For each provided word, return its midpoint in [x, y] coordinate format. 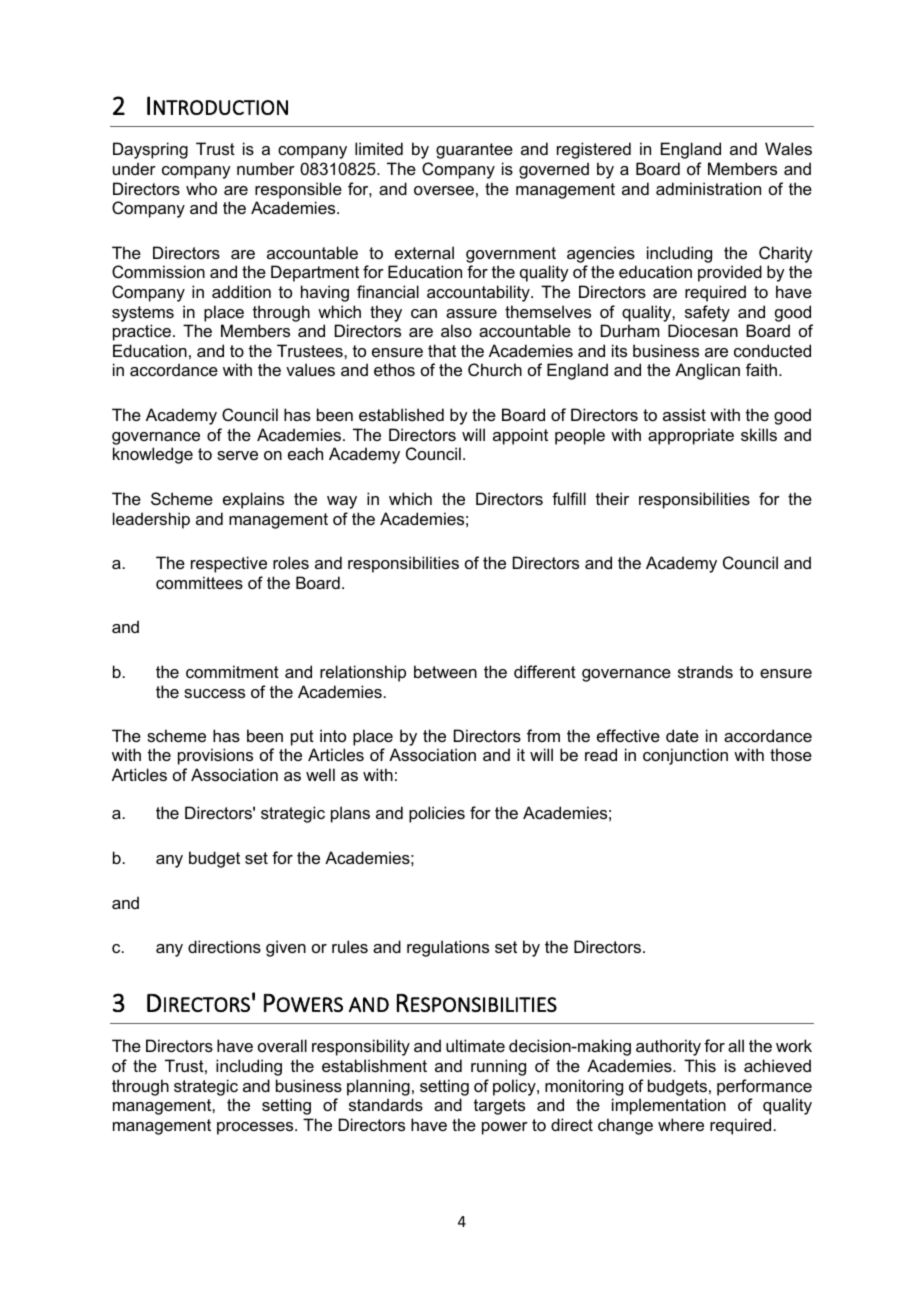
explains [253, 500]
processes [256, 1128]
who [201, 188]
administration [708, 188]
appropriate [691, 436]
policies [437, 814]
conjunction [685, 756]
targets [499, 1107]
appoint [520, 436]
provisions [215, 756]
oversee [444, 190]
